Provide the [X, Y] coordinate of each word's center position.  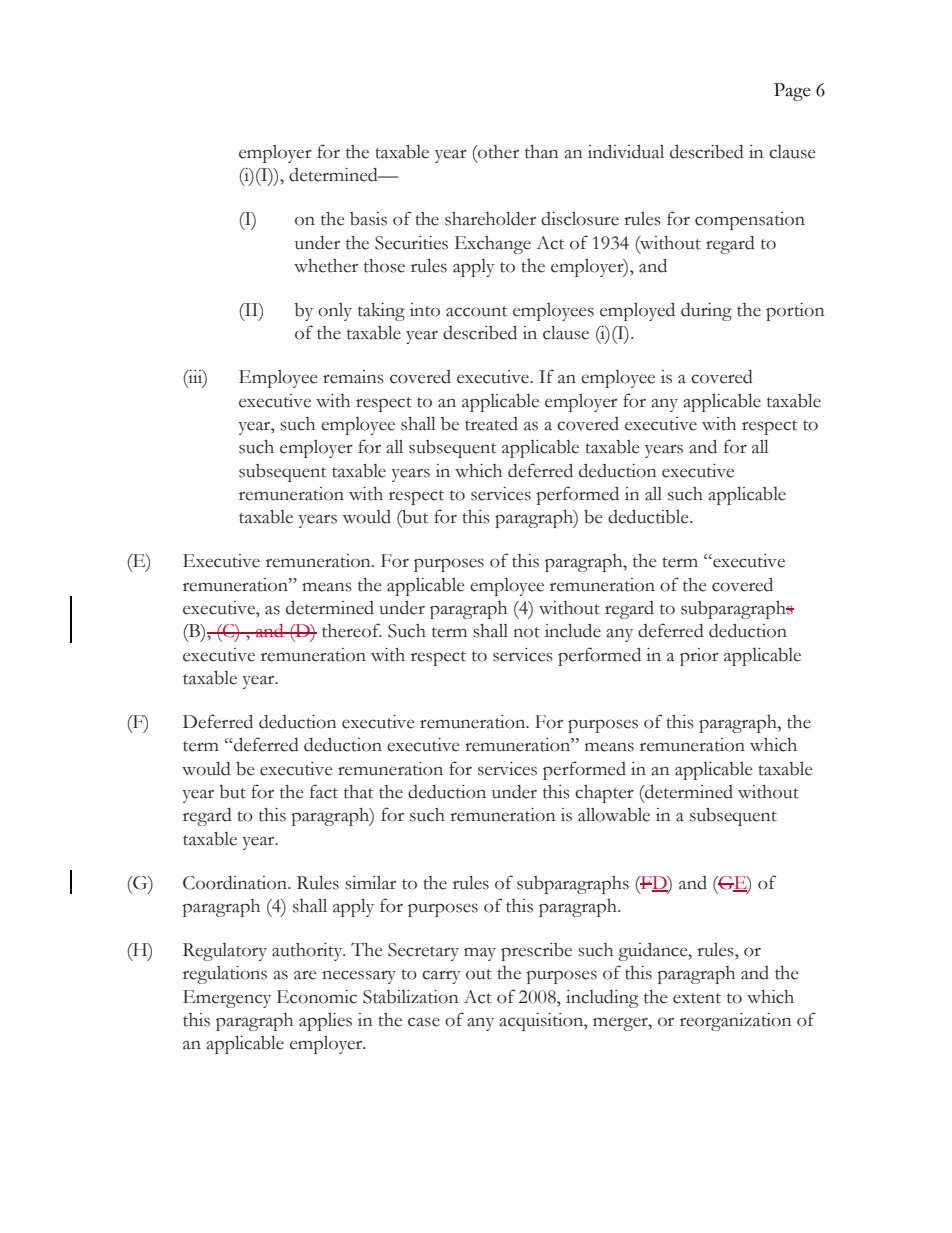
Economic [317, 997]
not [526, 632]
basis [368, 219]
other [497, 152]
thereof [351, 630]
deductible [649, 517]
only [335, 312]
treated [491, 424]
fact [324, 791]
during [706, 312]
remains [353, 377]
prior [699, 657]
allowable [614, 814]
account [476, 311]
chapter [604, 794]
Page [792, 92]
